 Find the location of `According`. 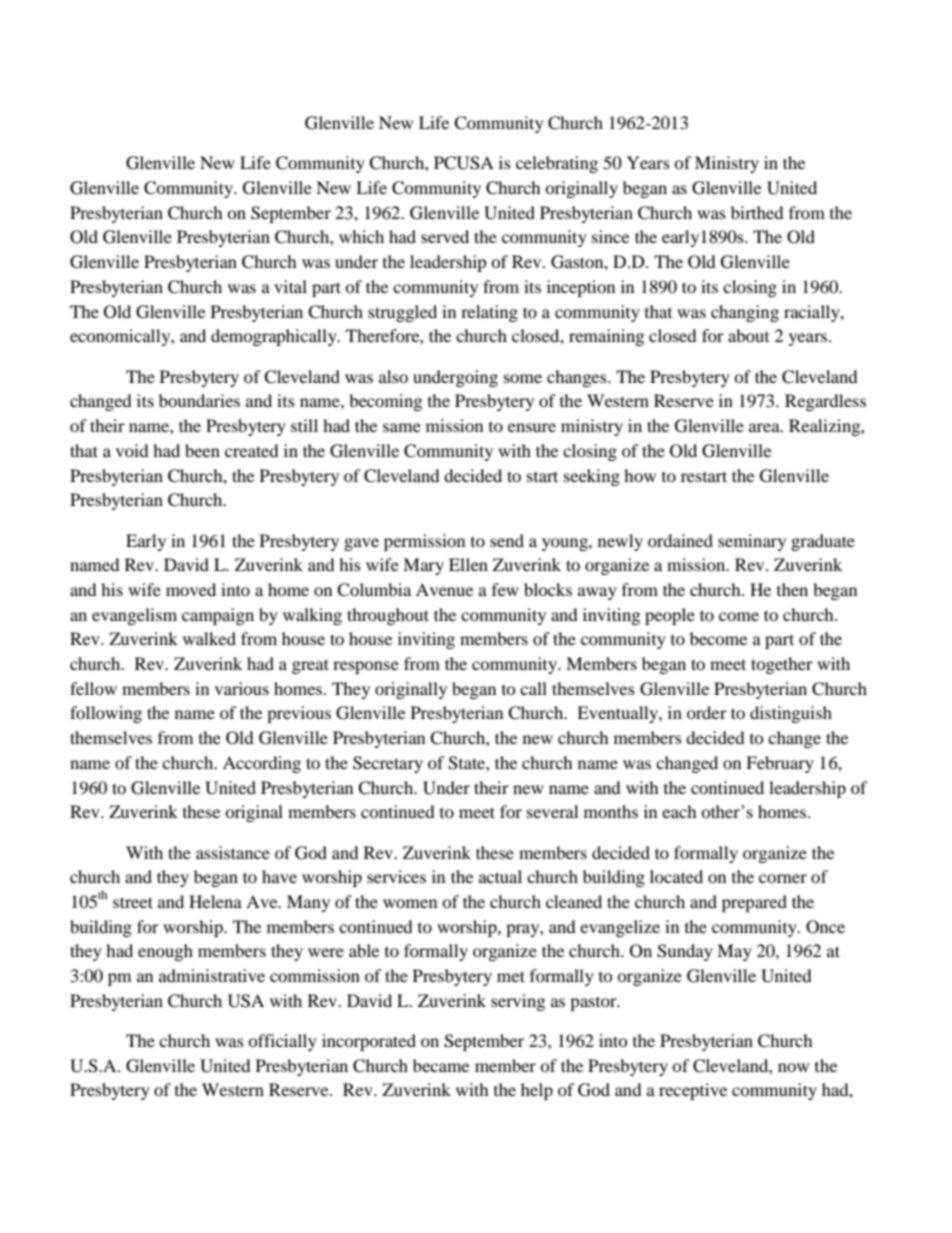

According is located at coordinates (262, 764).
